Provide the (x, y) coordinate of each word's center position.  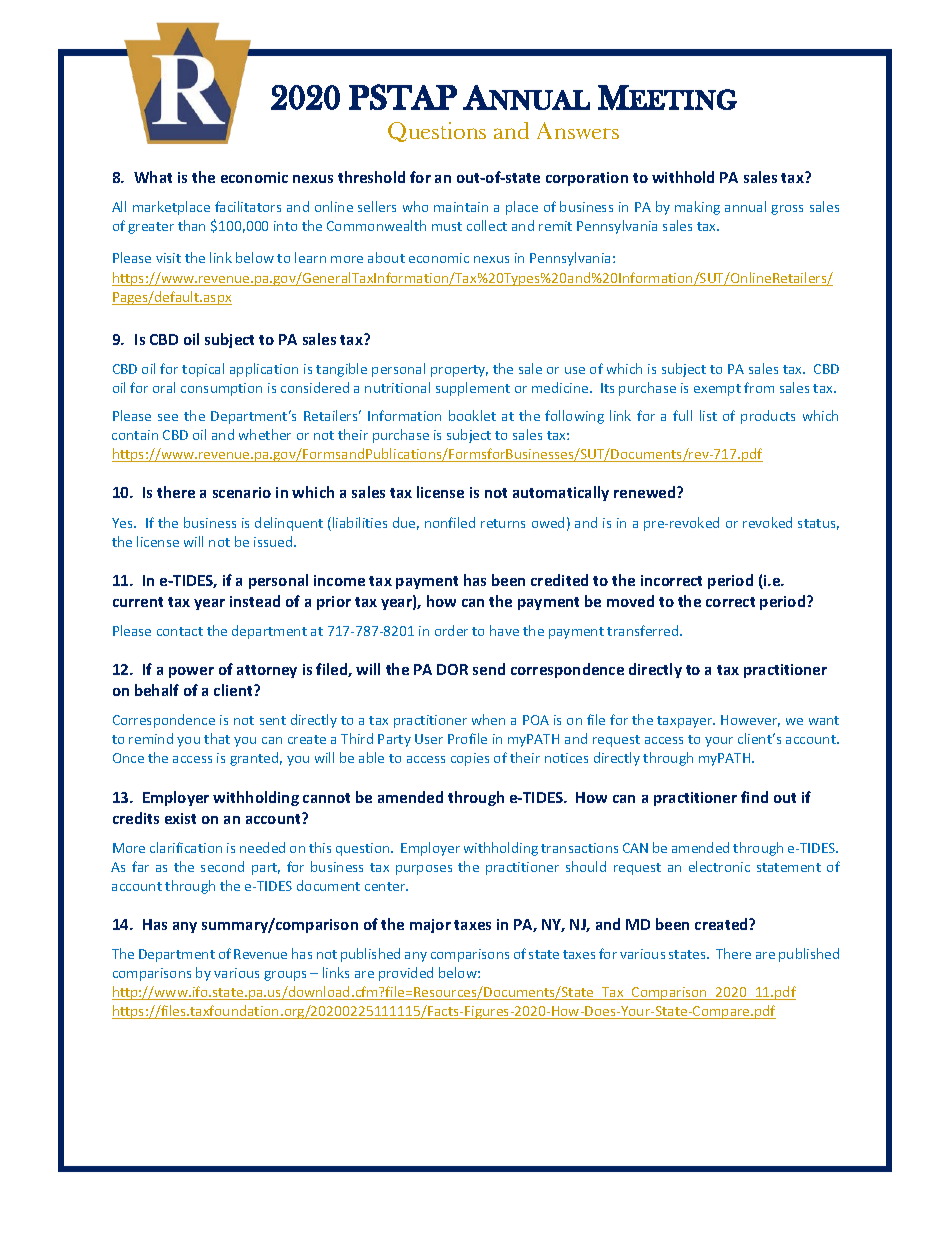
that (217, 738)
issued (274, 541)
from (759, 387)
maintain (461, 207)
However (750, 721)
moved (630, 601)
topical (203, 370)
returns (503, 523)
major (430, 926)
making (697, 208)
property (459, 371)
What (153, 177)
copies (470, 759)
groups (285, 976)
